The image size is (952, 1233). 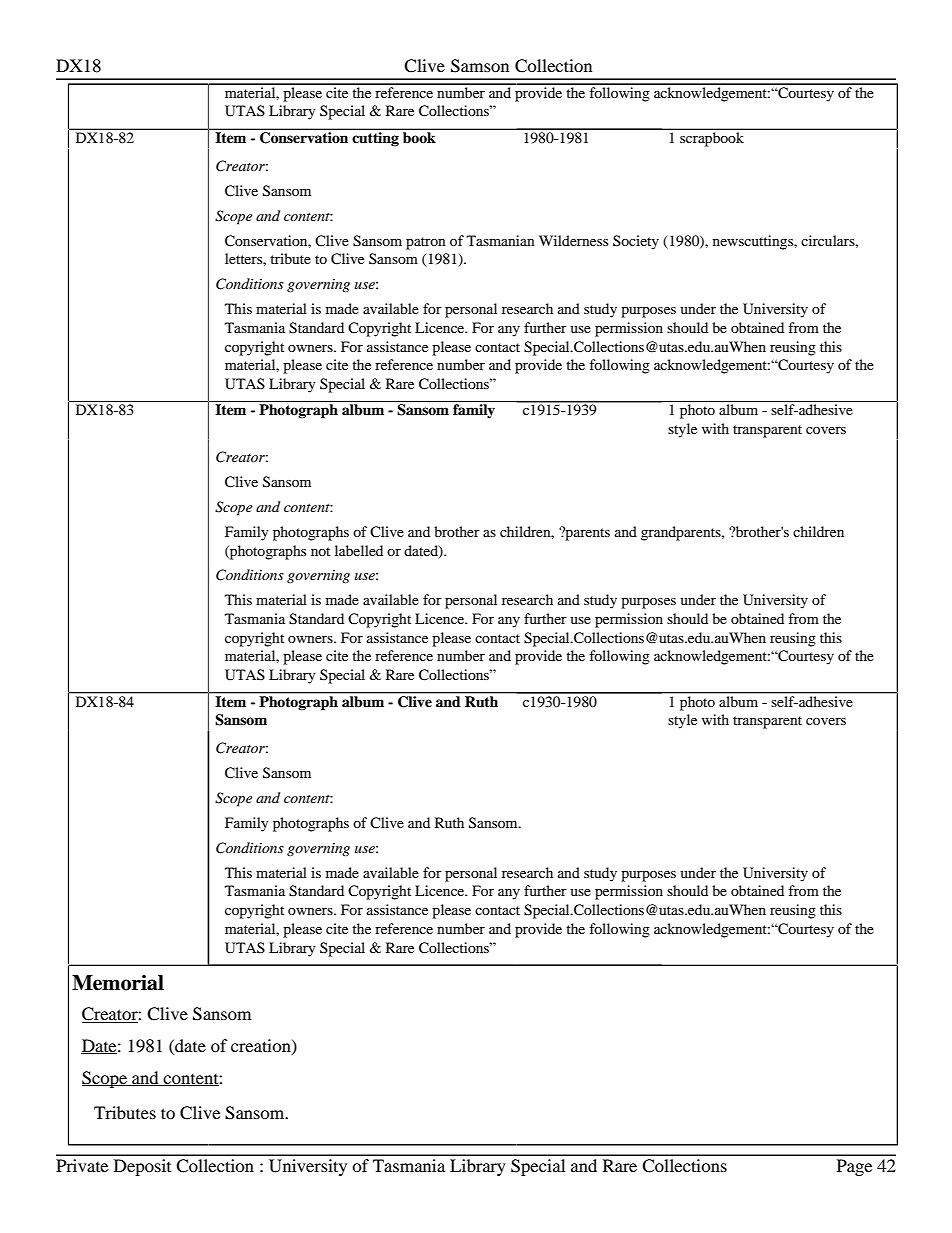 What do you see at coordinates (320, 551) in the page?
I see `not` at bounding box center [320, 551].
